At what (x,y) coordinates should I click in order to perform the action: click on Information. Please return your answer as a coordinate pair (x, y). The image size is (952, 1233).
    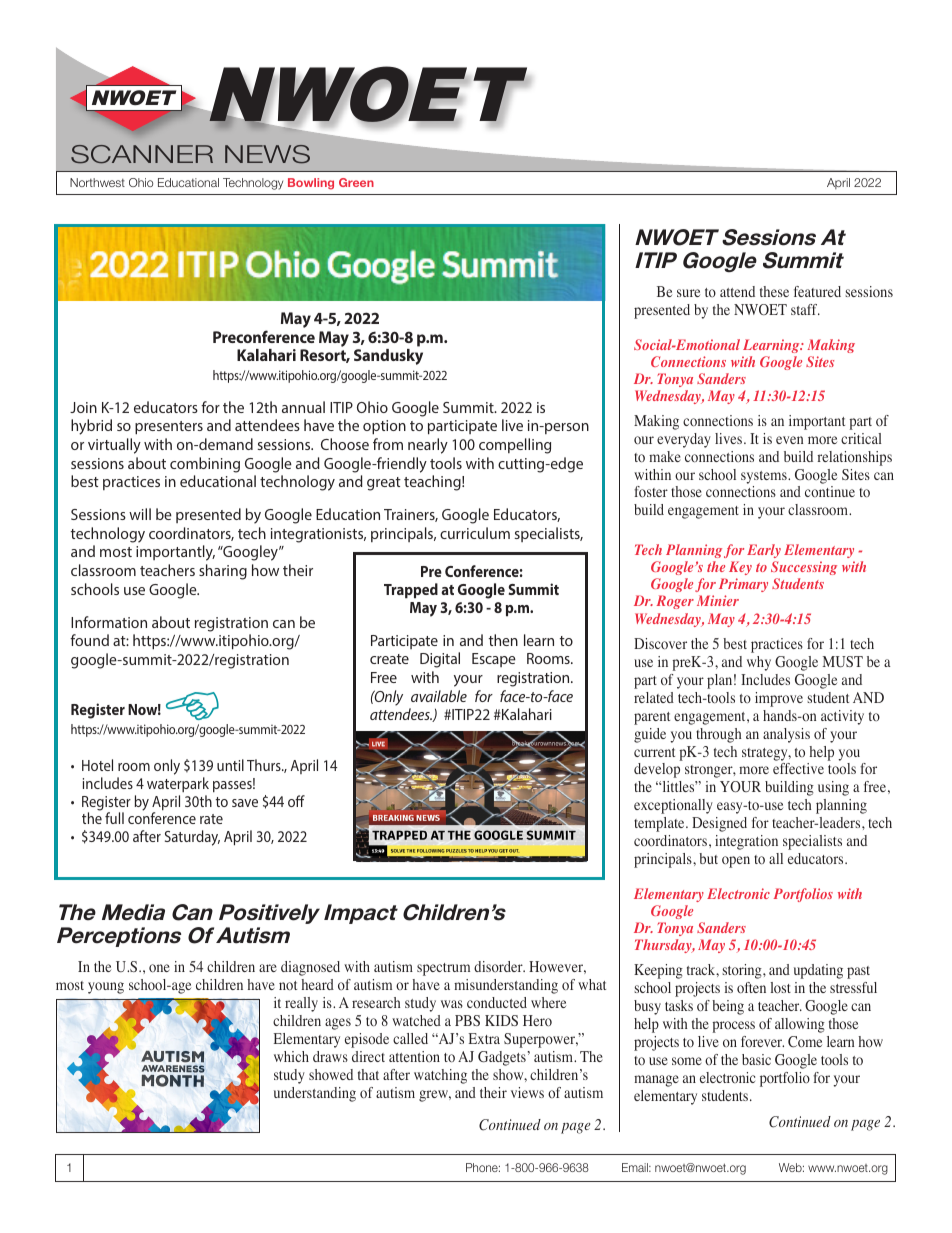
    Looking at the image, I should click on (109, 622).
